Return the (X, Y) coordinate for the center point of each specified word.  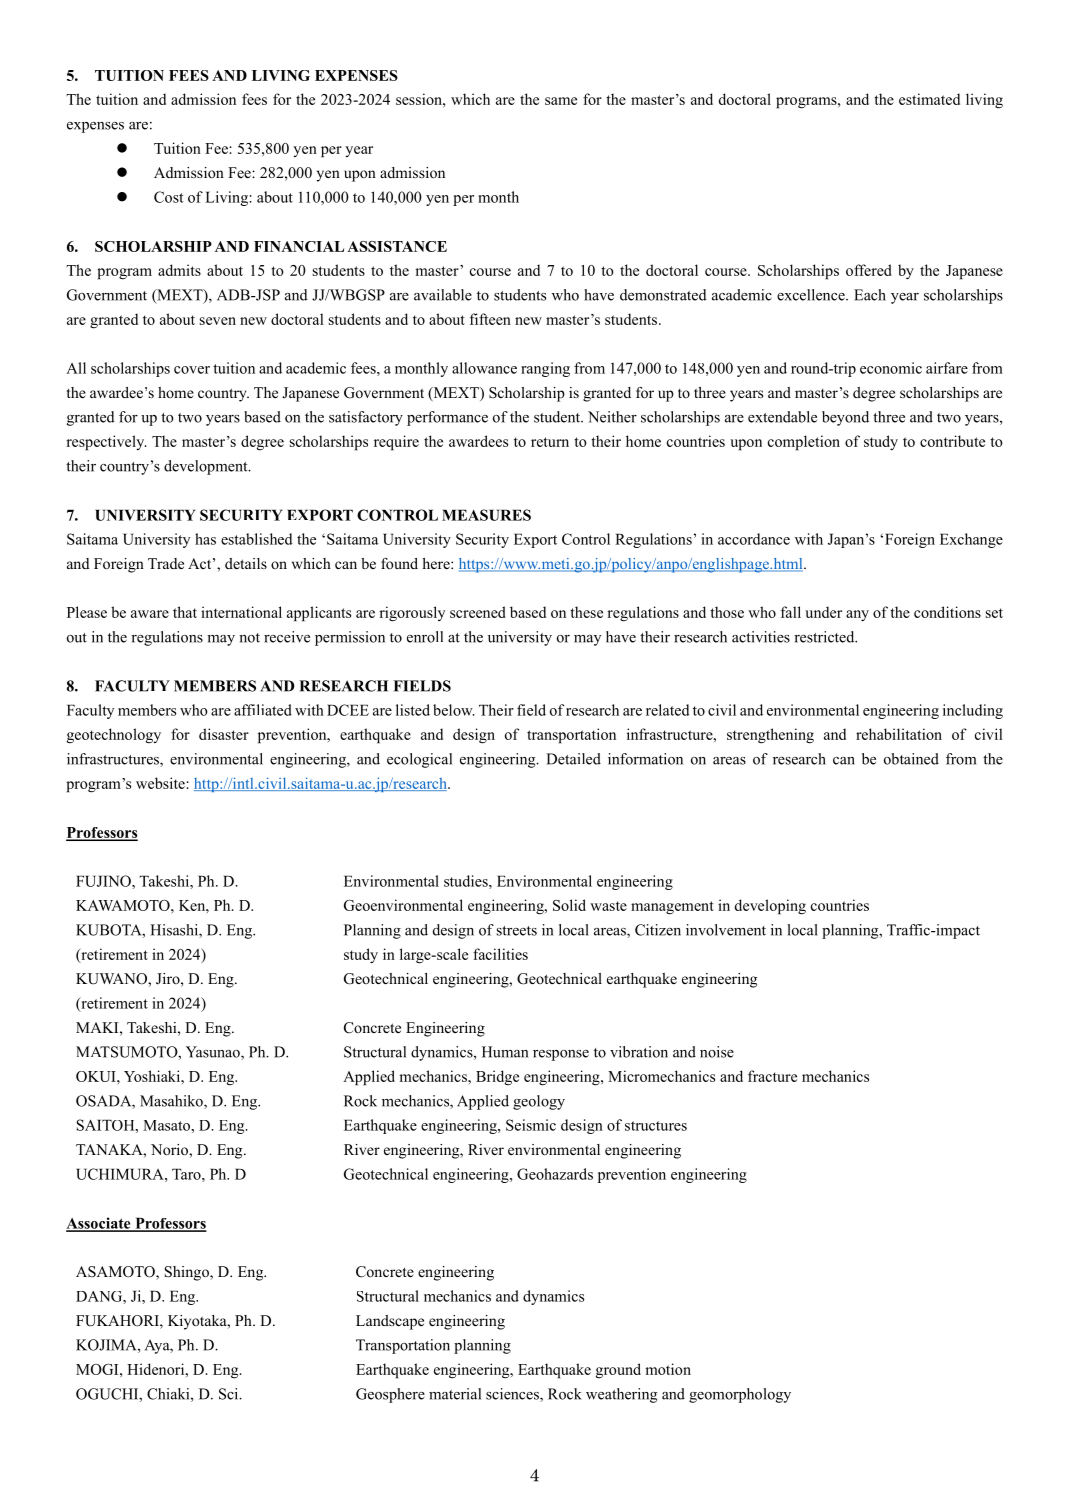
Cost (169, 197)
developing (770, 907)
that (185, 612)
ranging (545, 369)
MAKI (98, 1027)
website (161, 783)
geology (539, 1102)
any (857, 615)
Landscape (390, 1322)
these (586, 612)
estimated (929, 99)
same (561, 101)
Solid (569, 905)
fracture (772, 1076)
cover (192, 370)
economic (891, 368)
